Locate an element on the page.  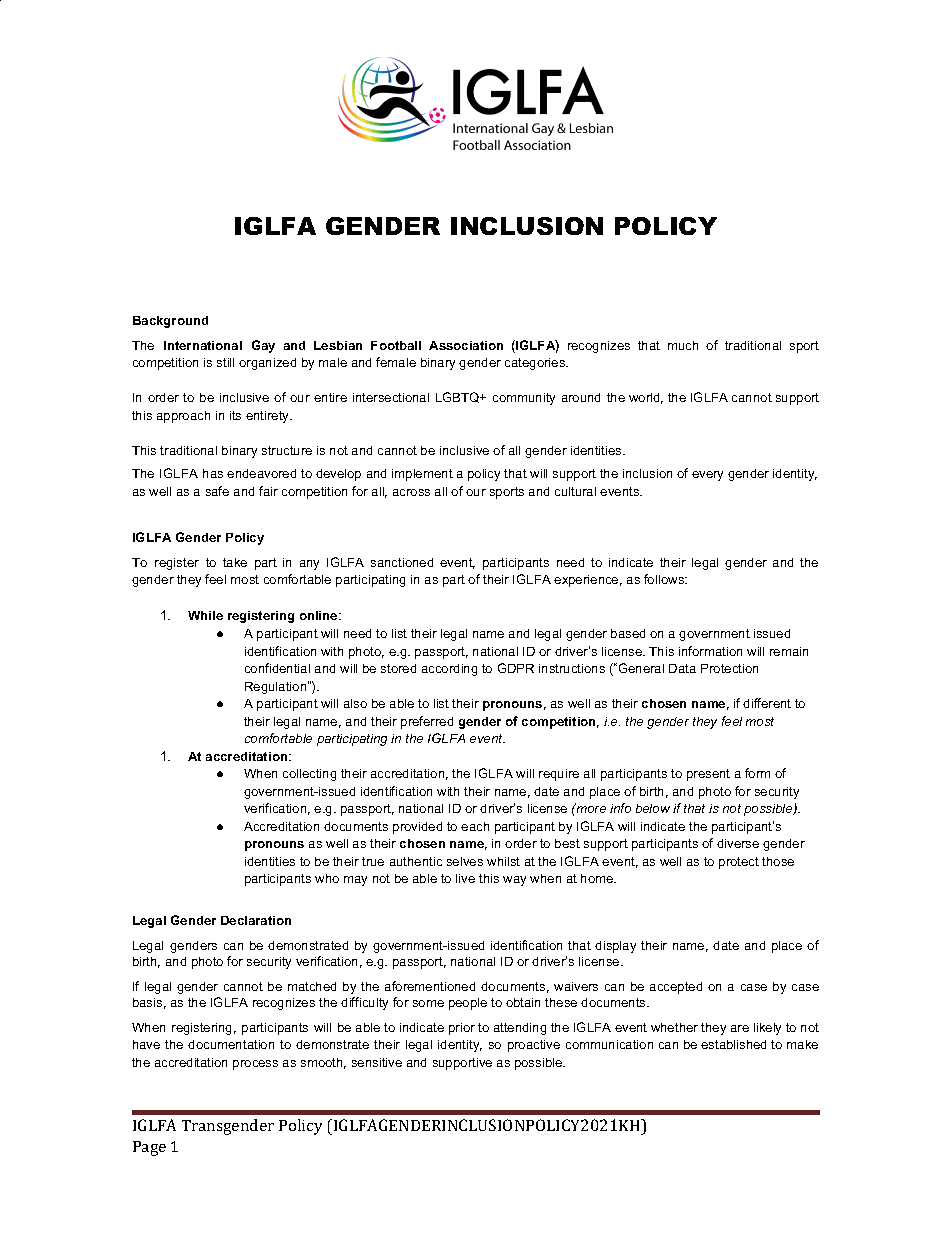
proactive is located at coordinates (534, 1046).
